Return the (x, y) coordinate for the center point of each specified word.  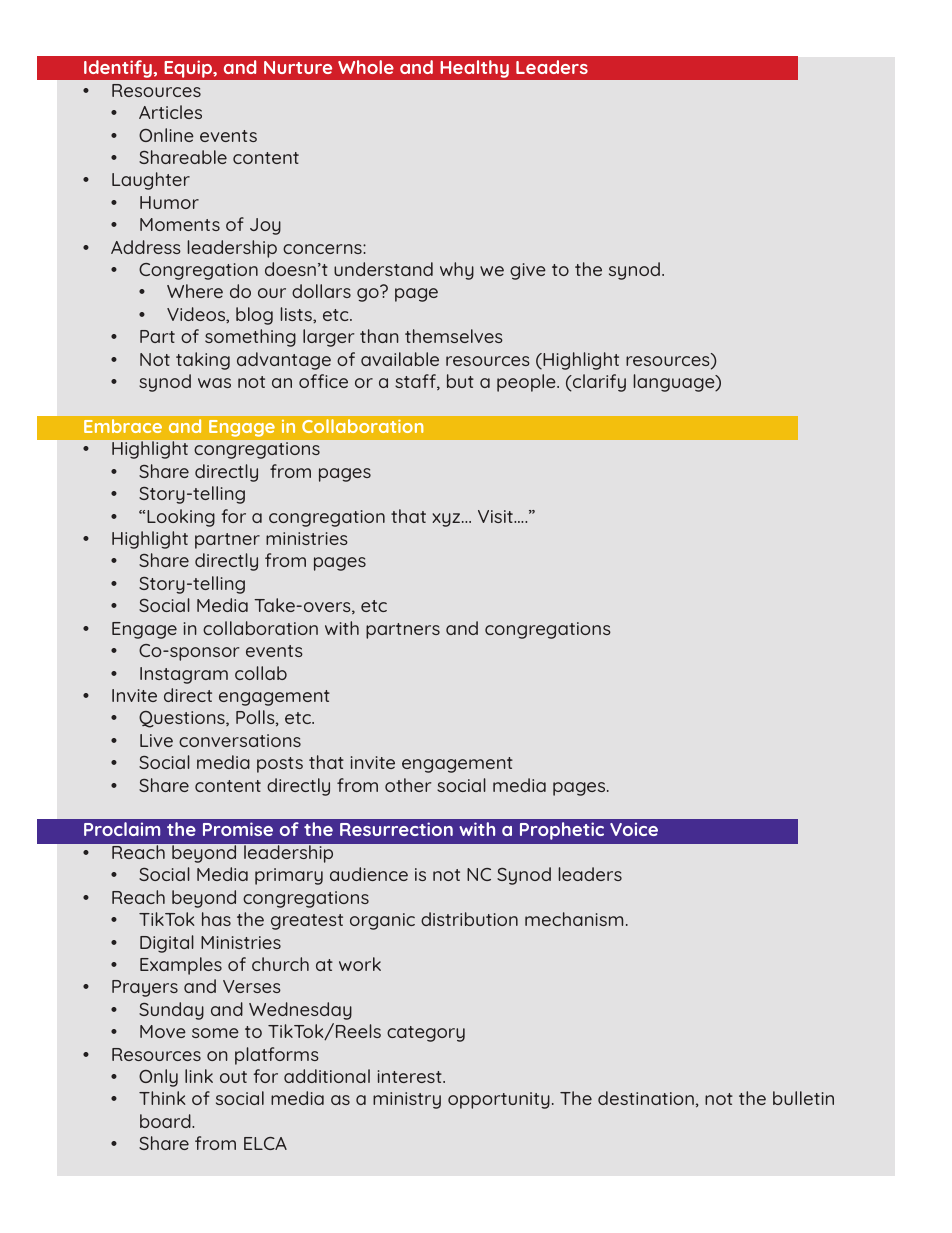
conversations (240, 740)
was (214, 383)
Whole (366, 67)
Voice (634, 829)
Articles (170, 112)
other (408, 785)
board (166, 1121)
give (528, 271)
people (527, 383)
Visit (496, 516)
